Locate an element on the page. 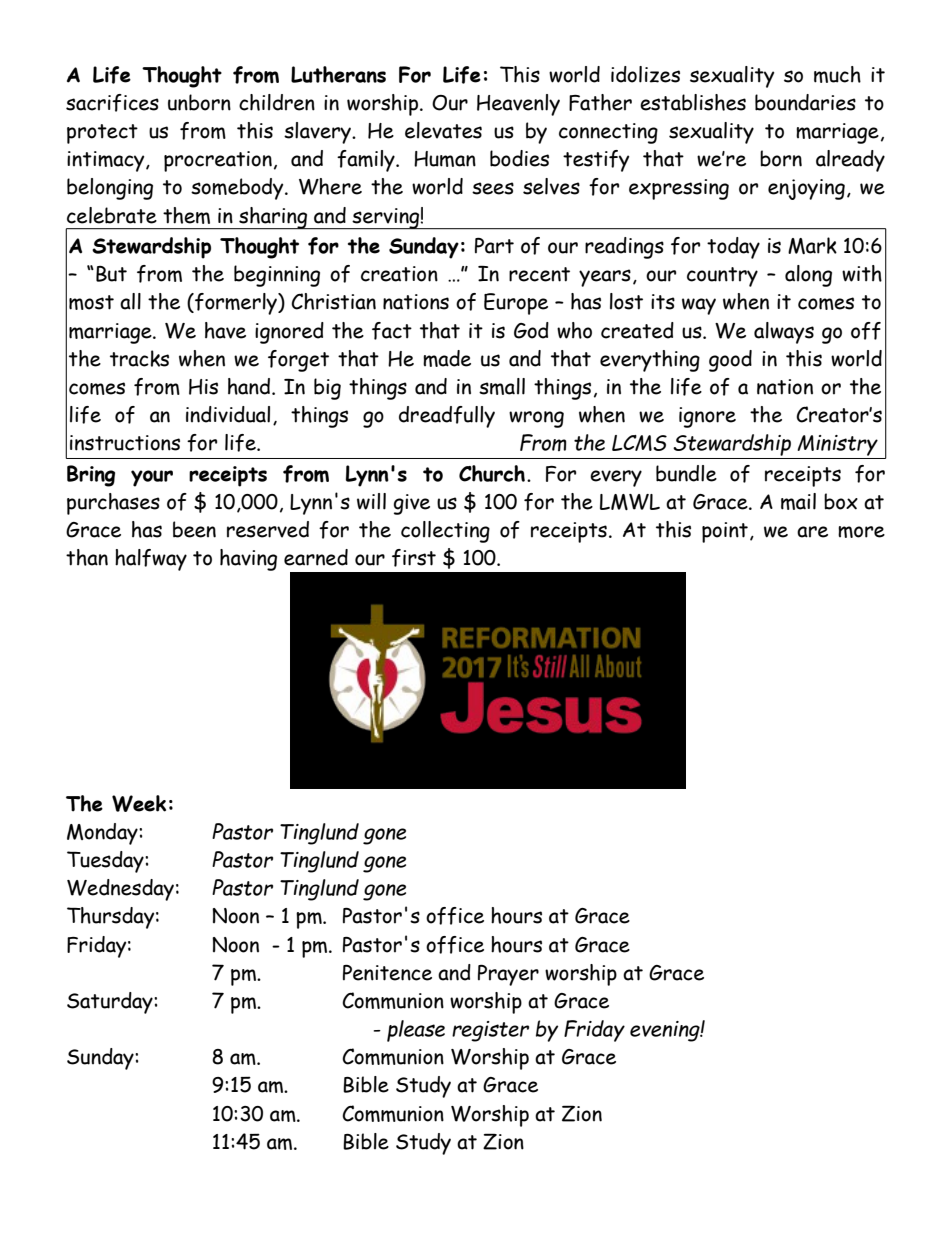 This page has width=952, height=1233. individual is located at coordinates (228, 414).
